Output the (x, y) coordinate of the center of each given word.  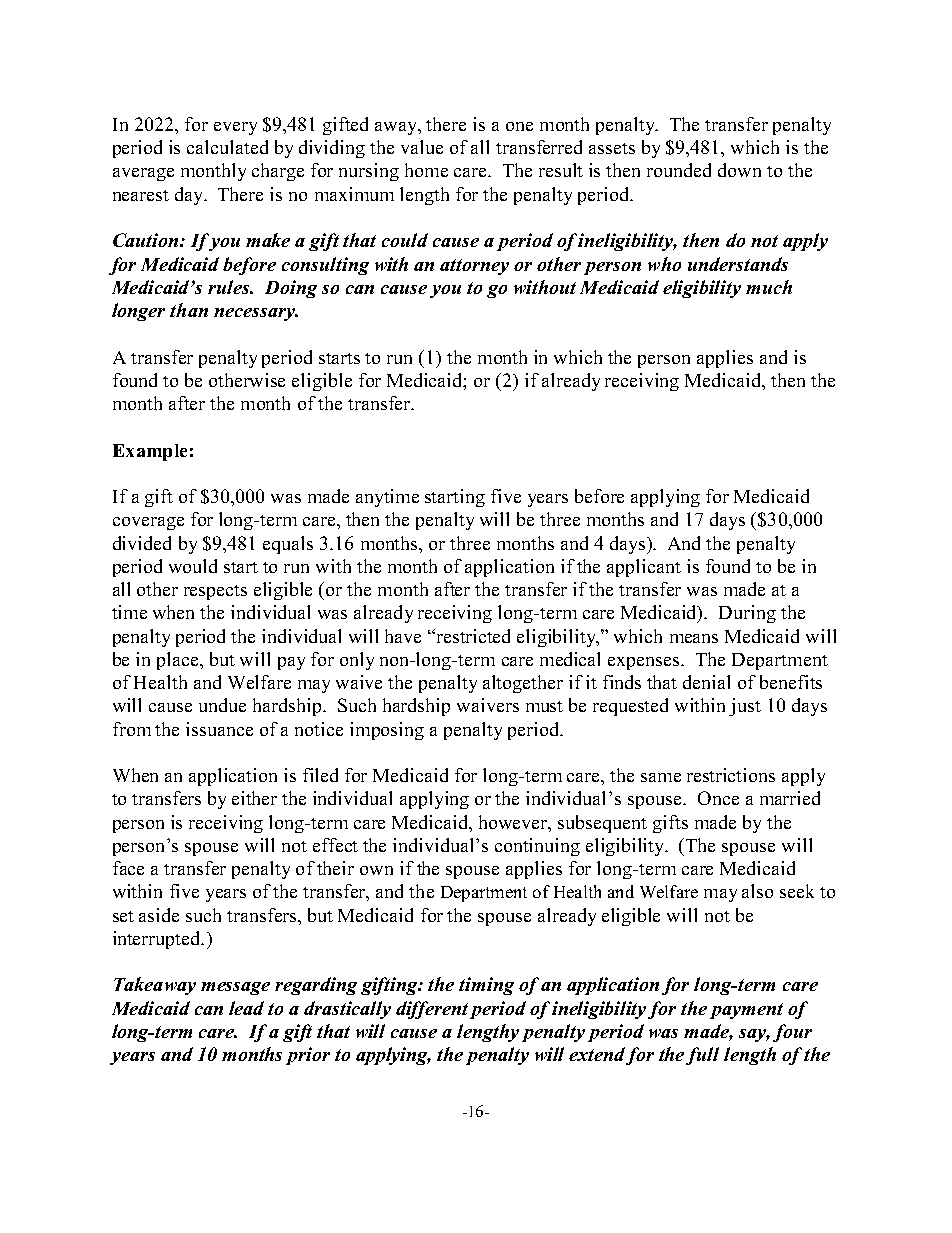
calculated (227, 147)
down (739, 170)
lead (246, 1008)
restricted (473, 636)
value (422, 147)
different (432, 1010)
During (747, 614)
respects (215, 592)
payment (746, 1011)
